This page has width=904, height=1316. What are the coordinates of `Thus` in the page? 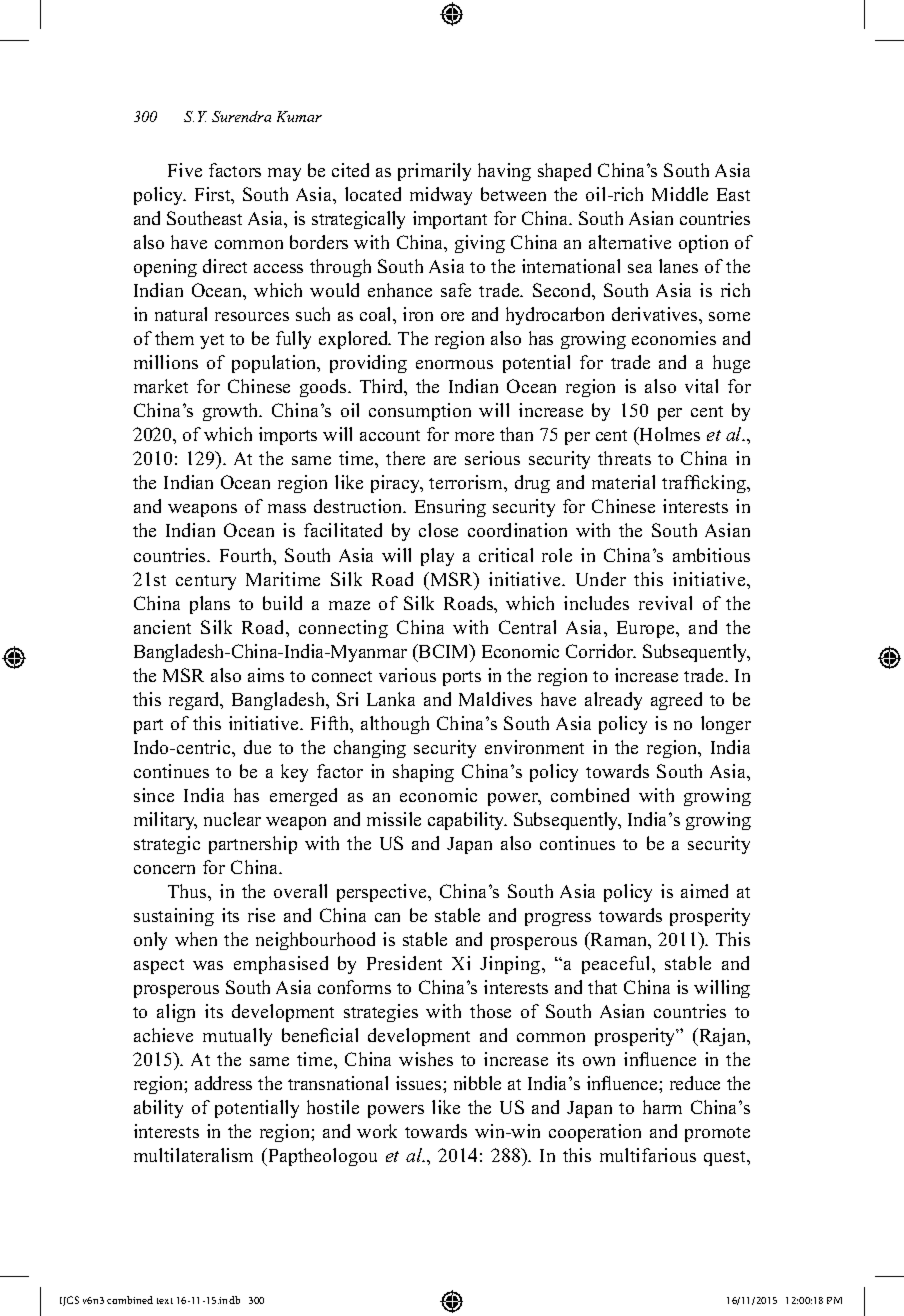 It's located at (188, 891).
